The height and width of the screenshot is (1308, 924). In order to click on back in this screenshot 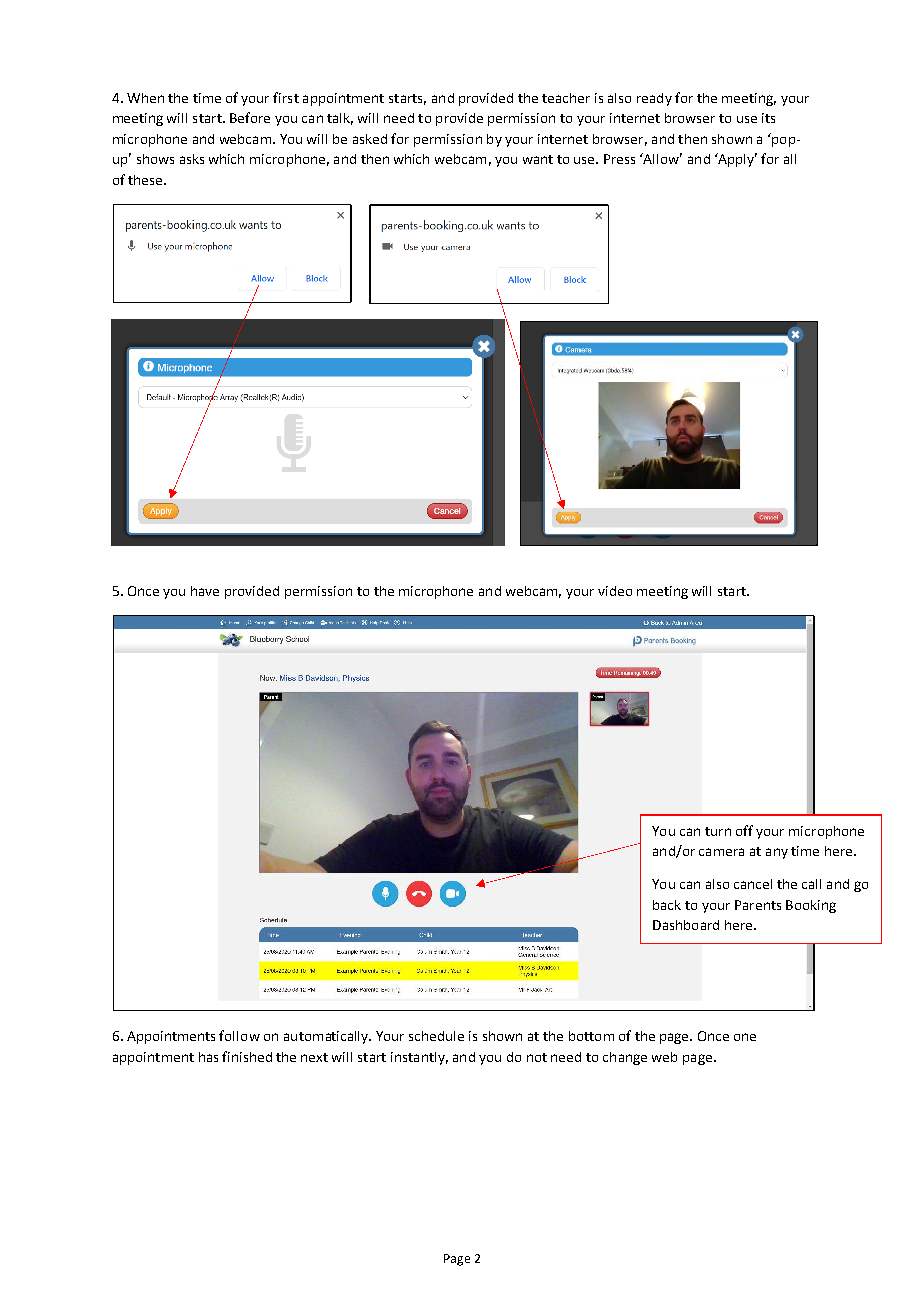, I will do `click(667, 905)`.
